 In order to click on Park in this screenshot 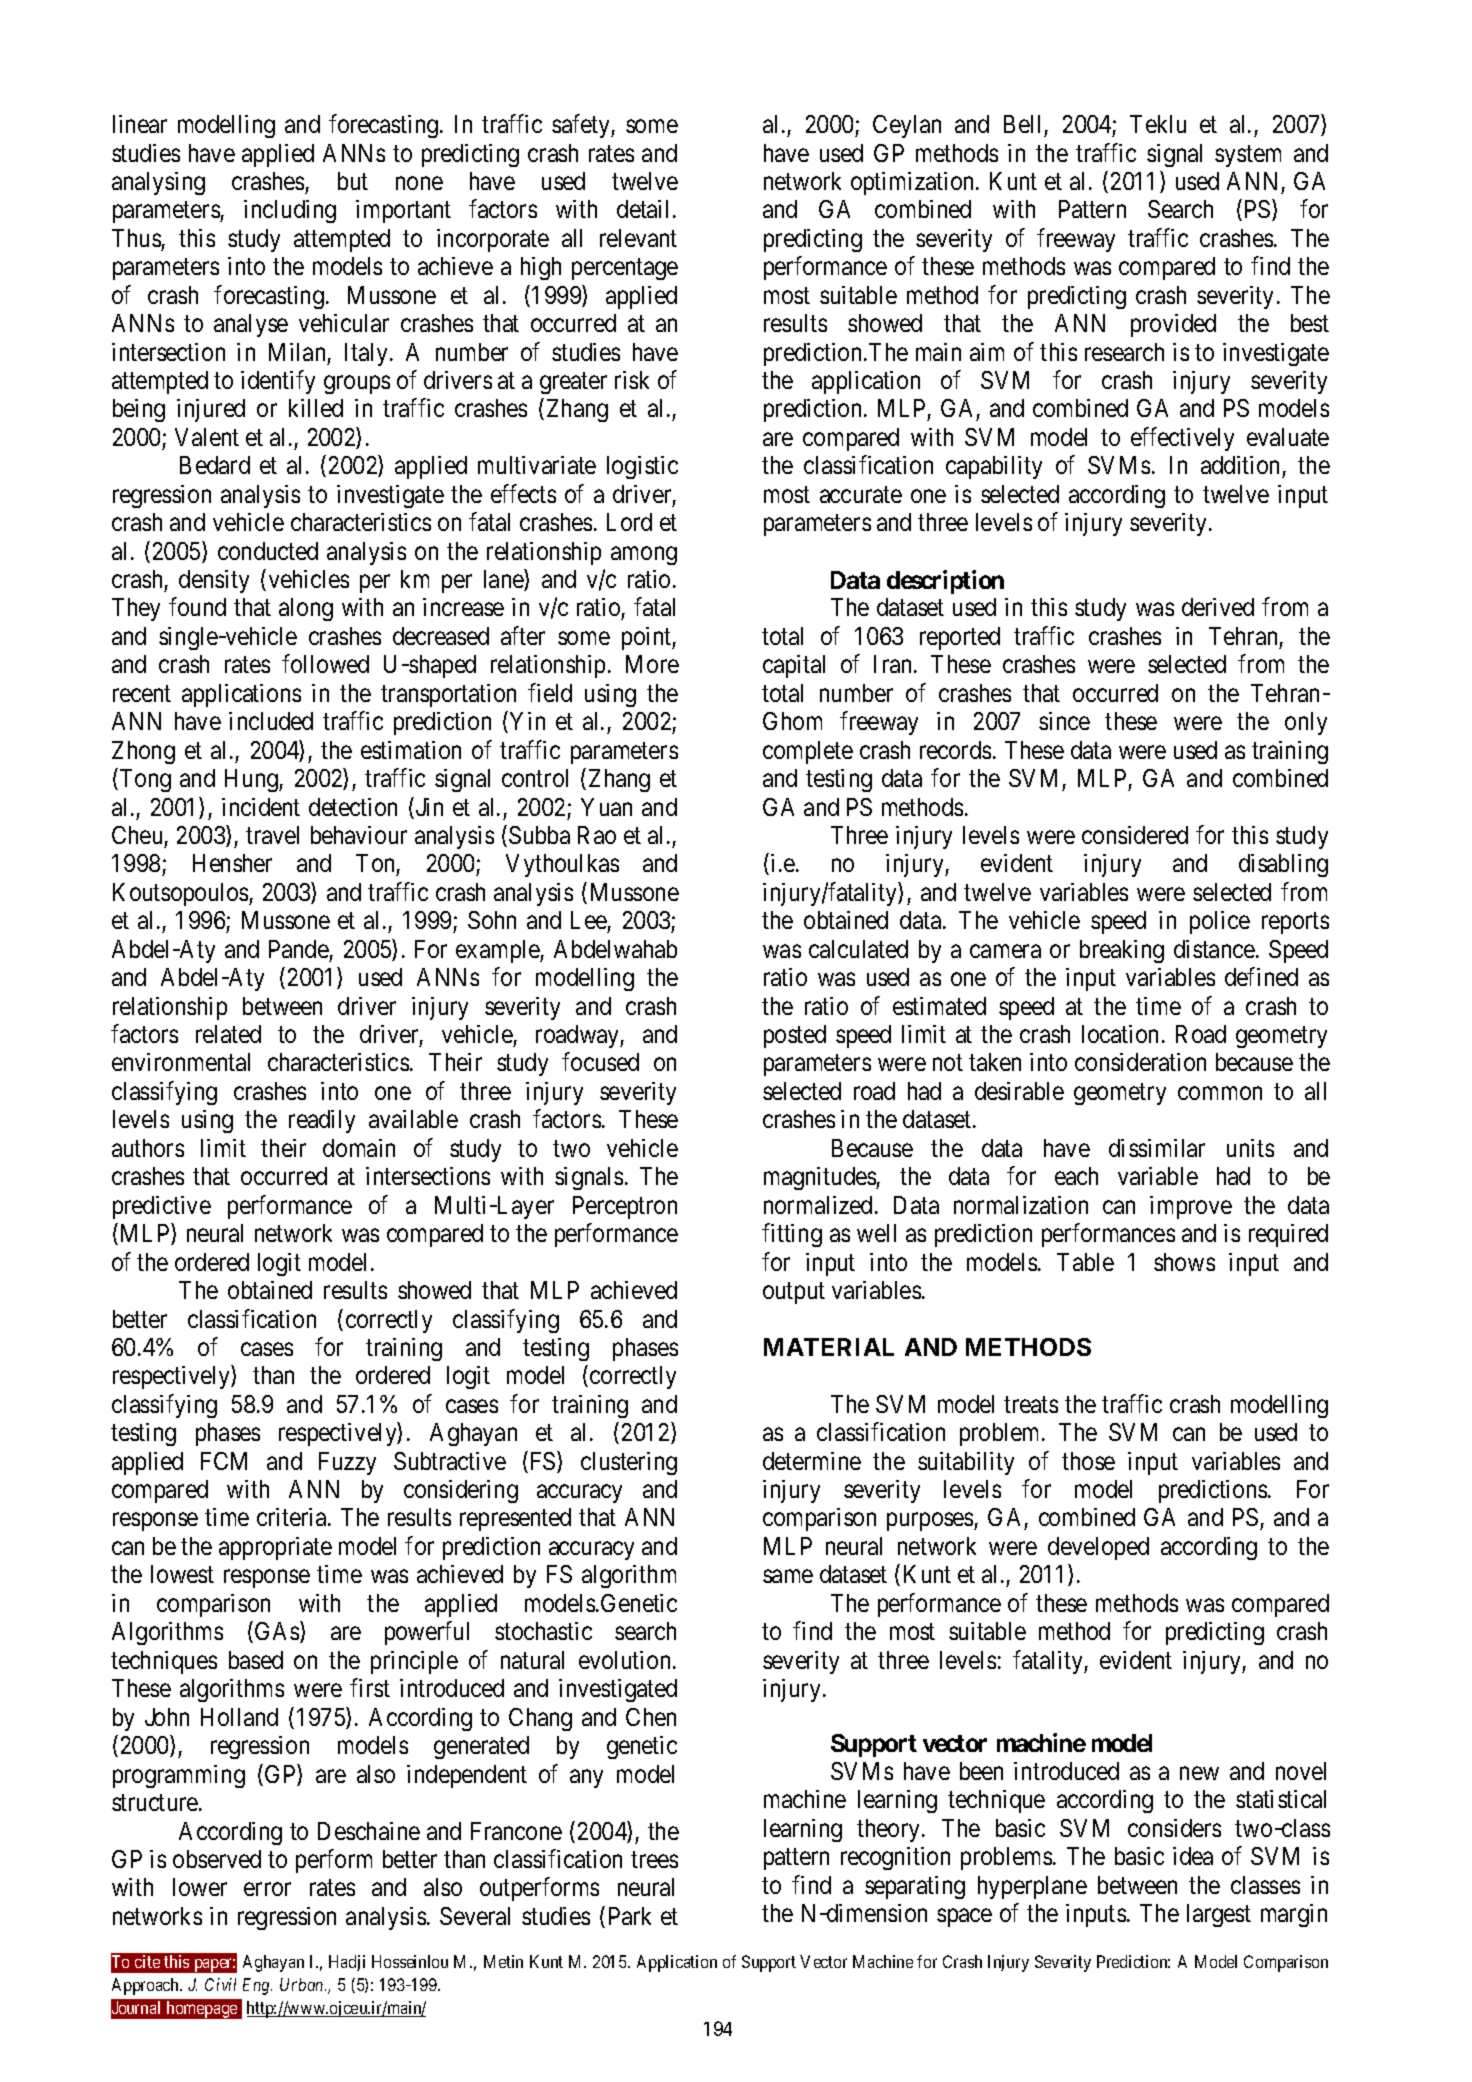, I will do `click(630, 1916)`.
